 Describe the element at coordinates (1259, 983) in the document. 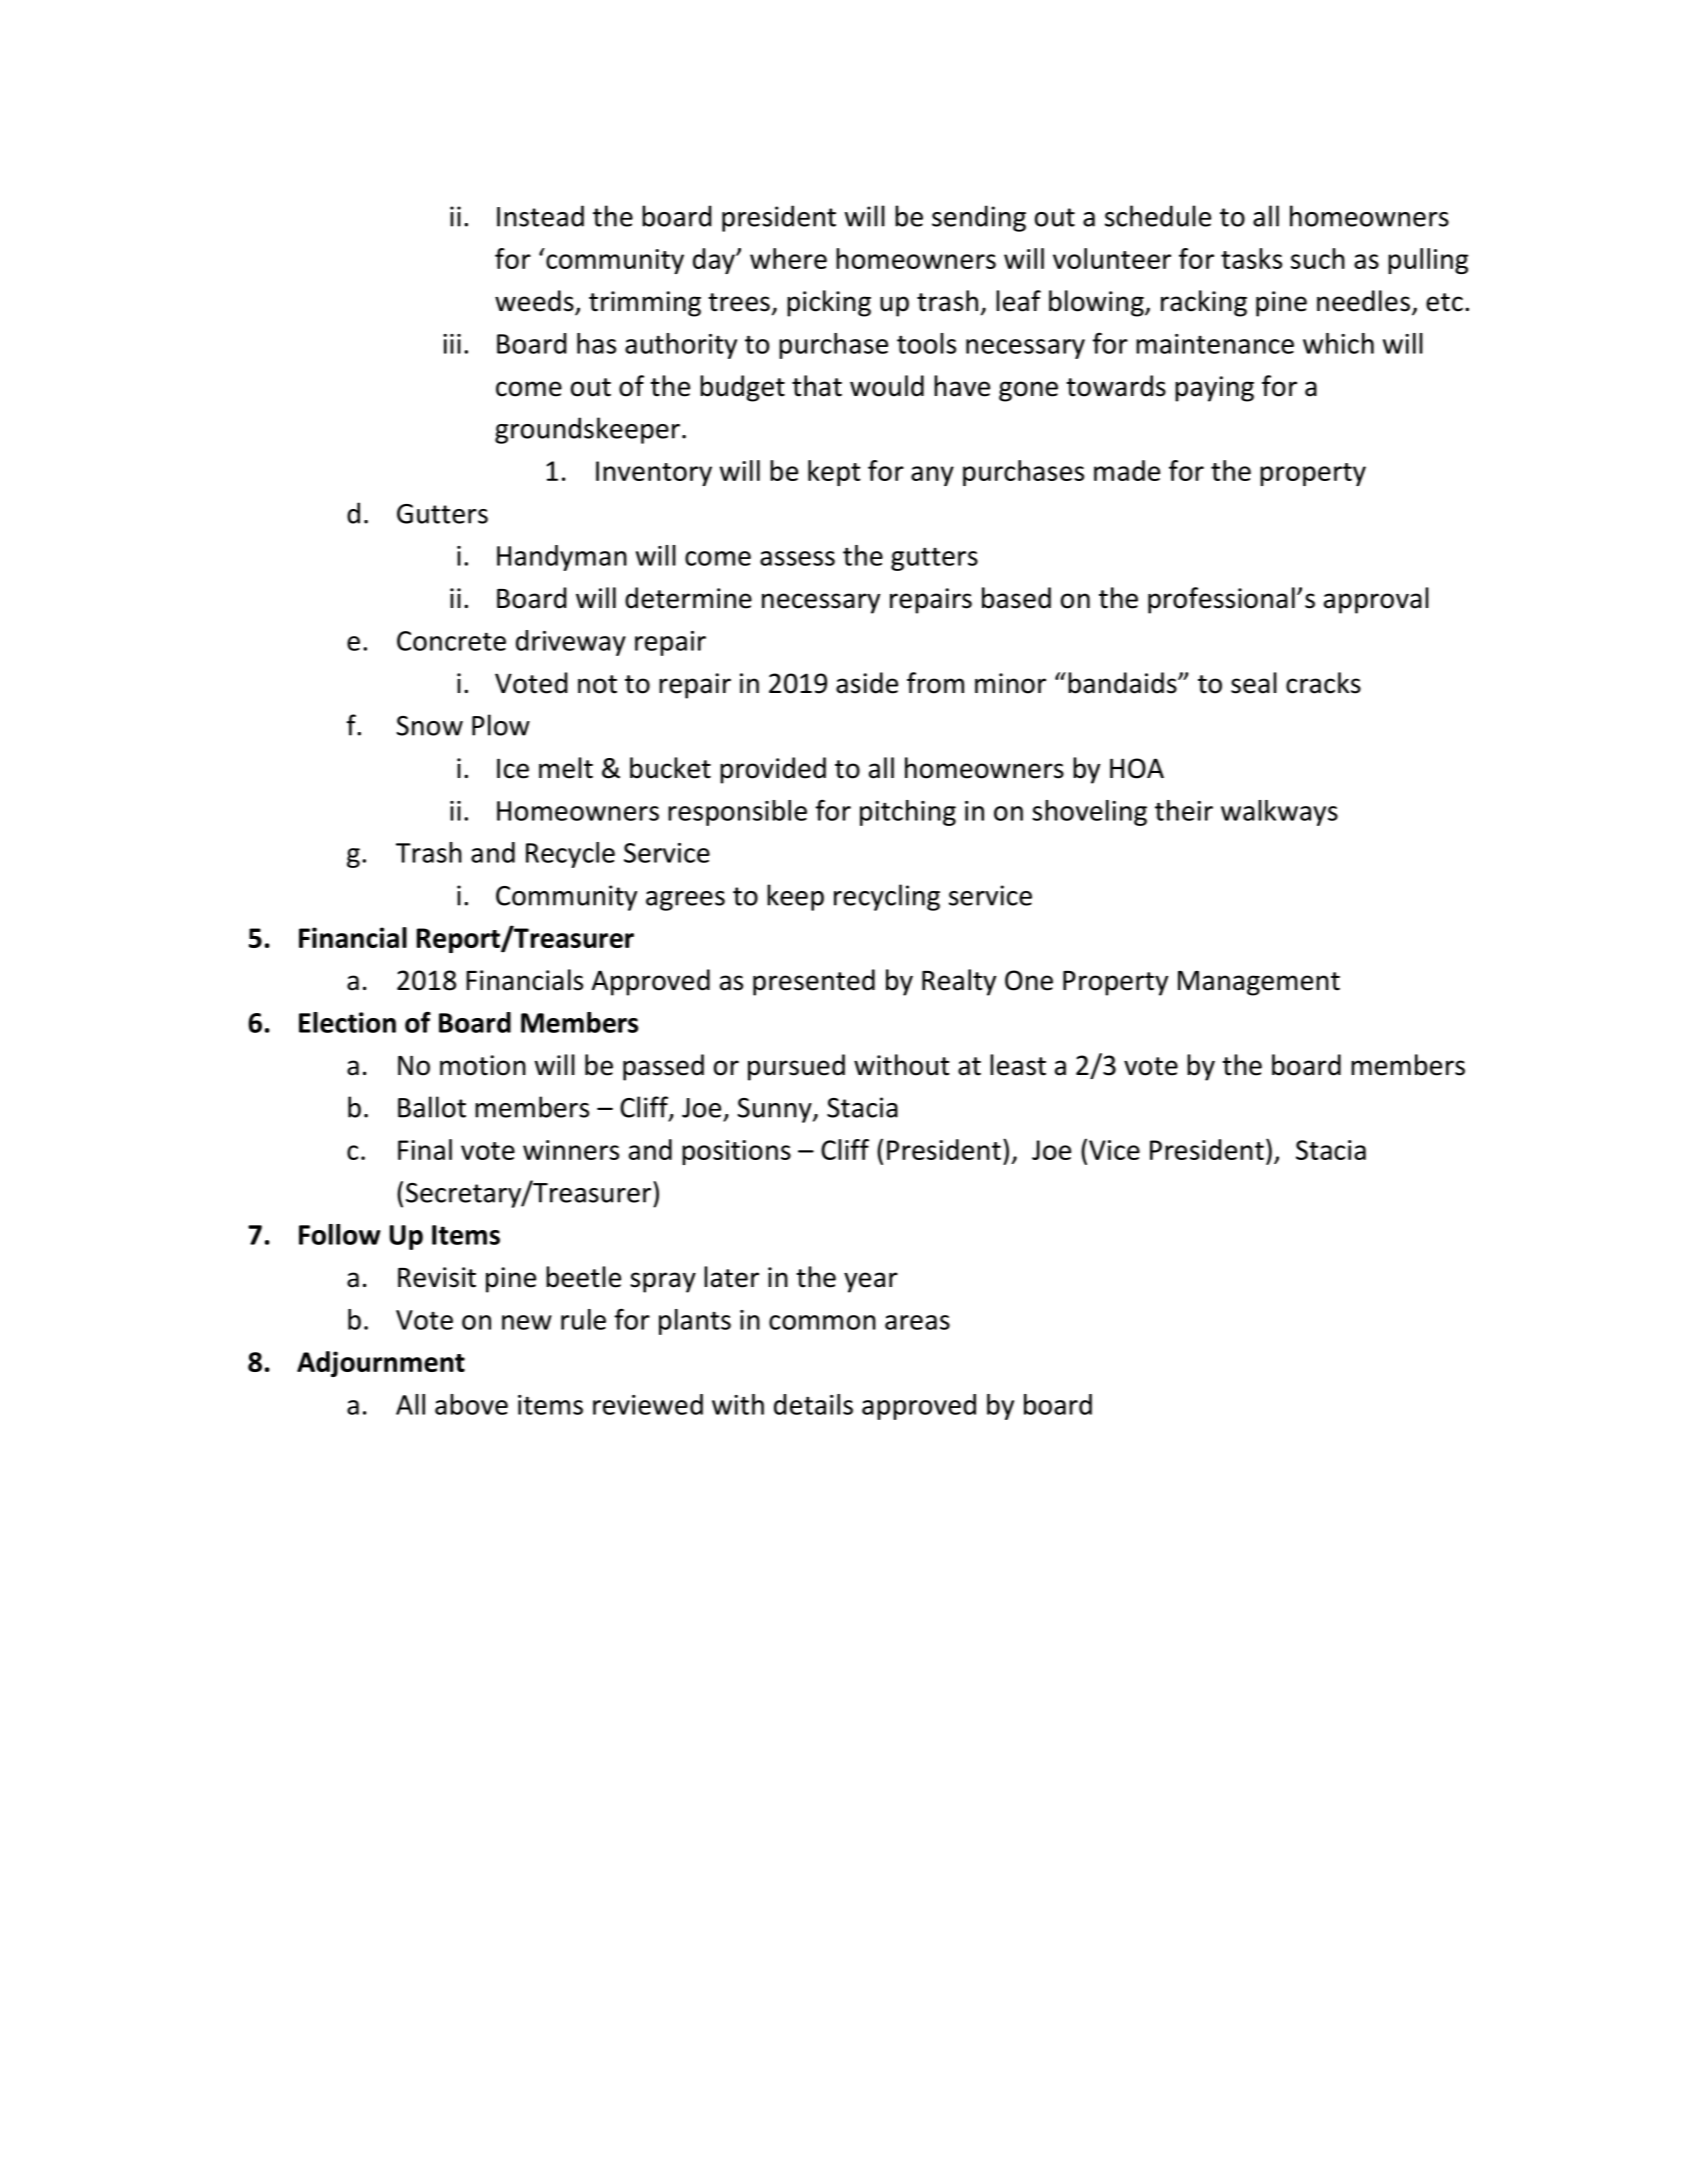

I see `Management` at that location.
